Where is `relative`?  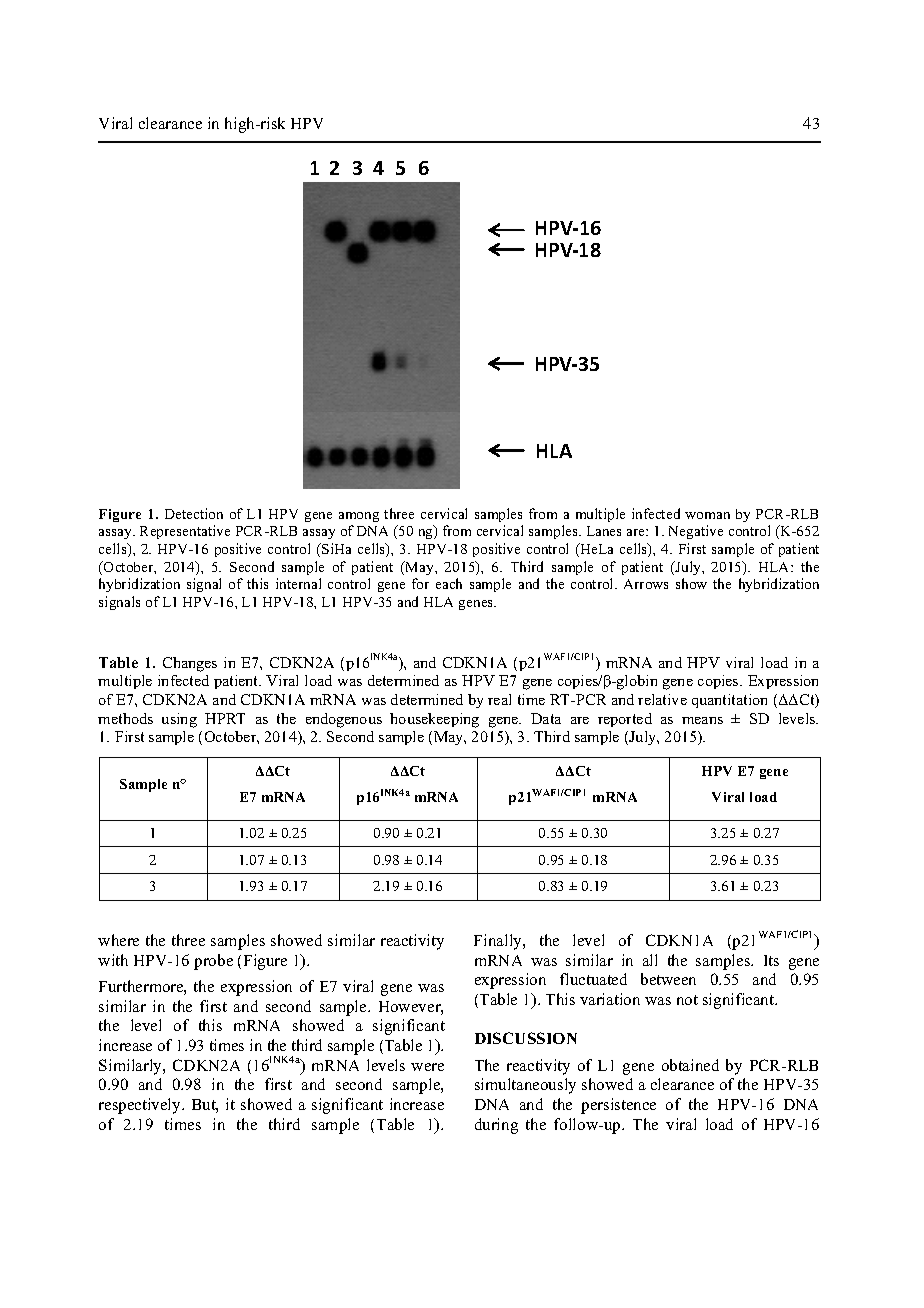 relative is located at coordinates (662, 699).
